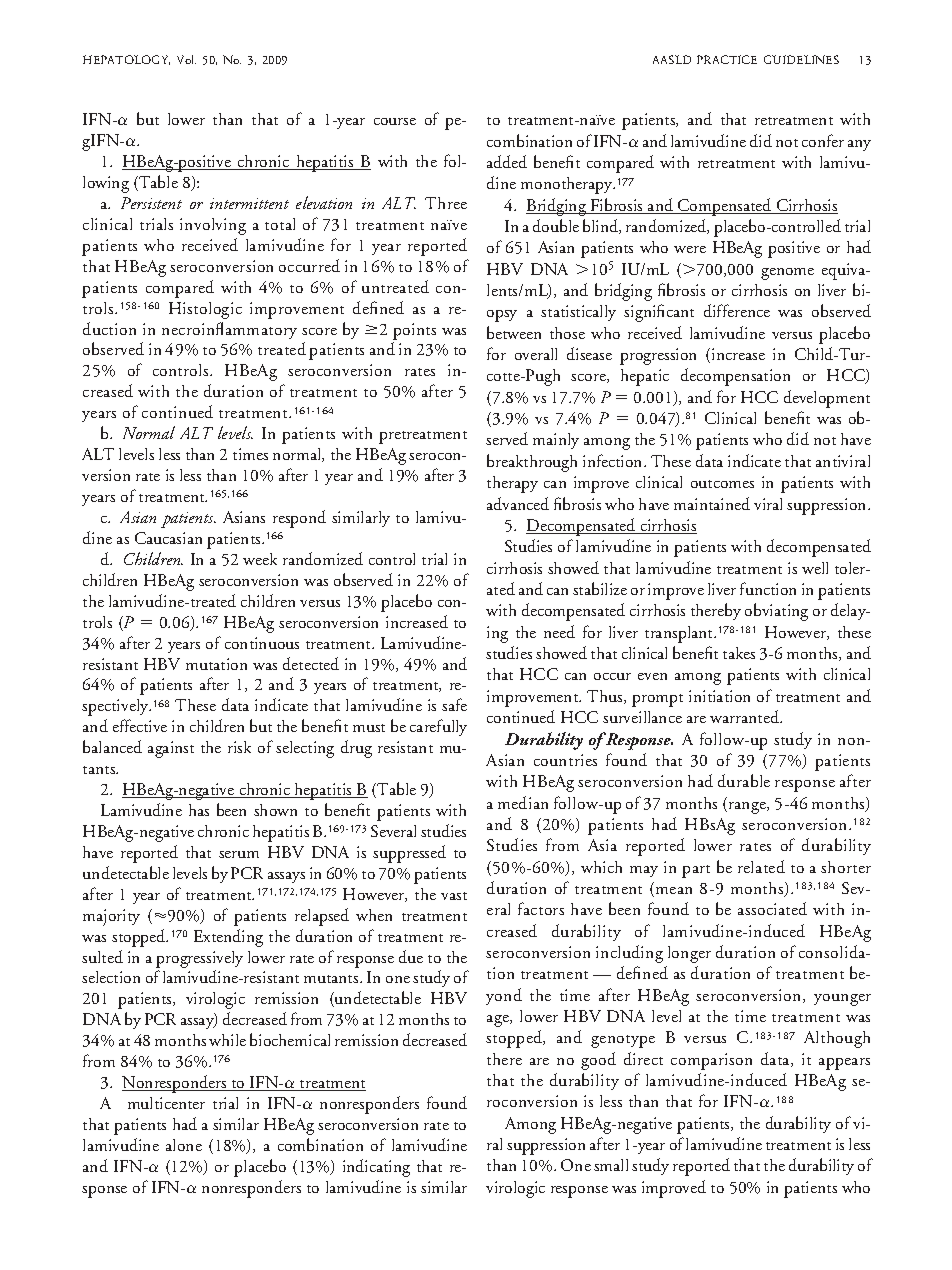  I want to click on indicating, so click(376, 1168).
